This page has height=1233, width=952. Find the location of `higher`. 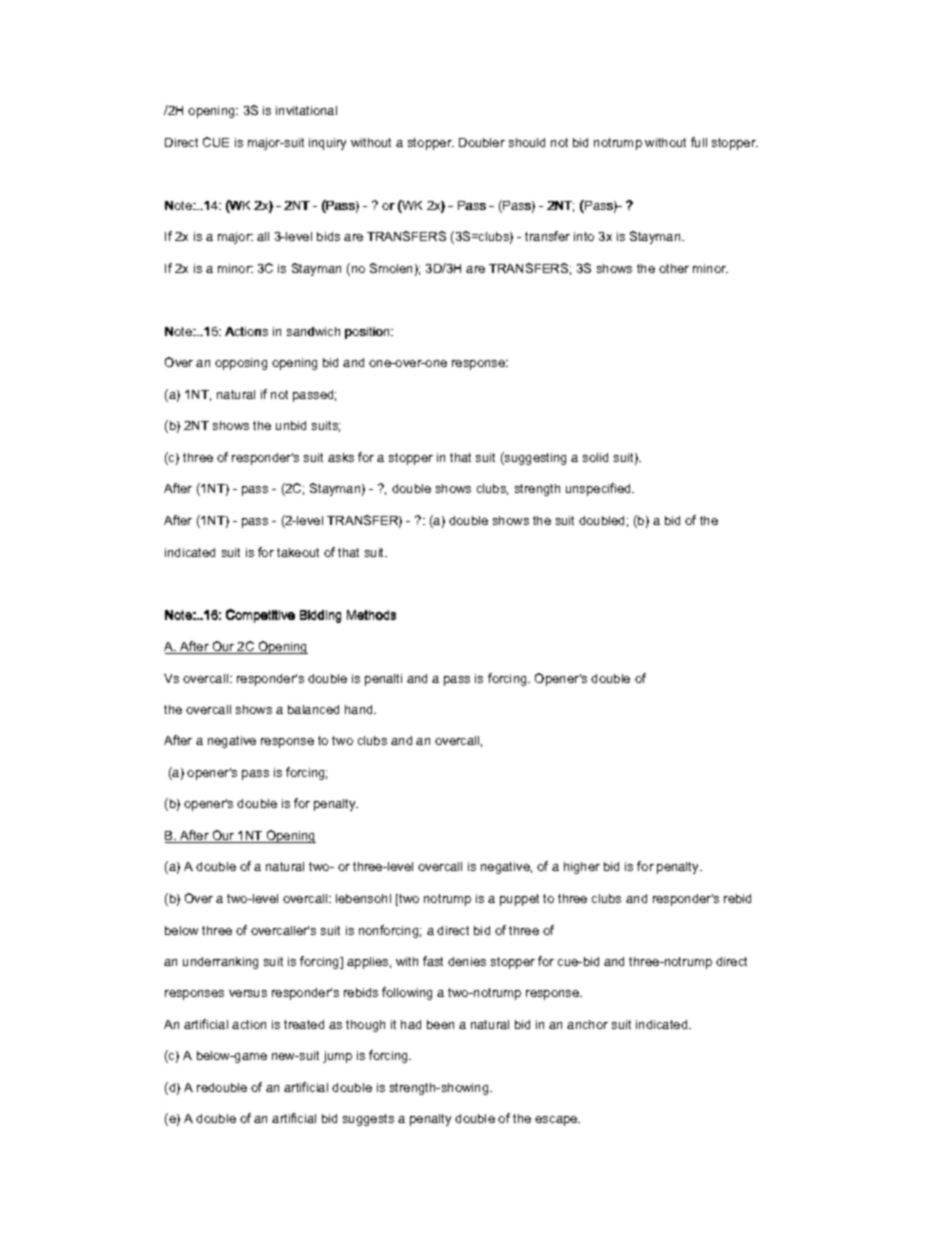

higher is located at coordinates (582, 868).
